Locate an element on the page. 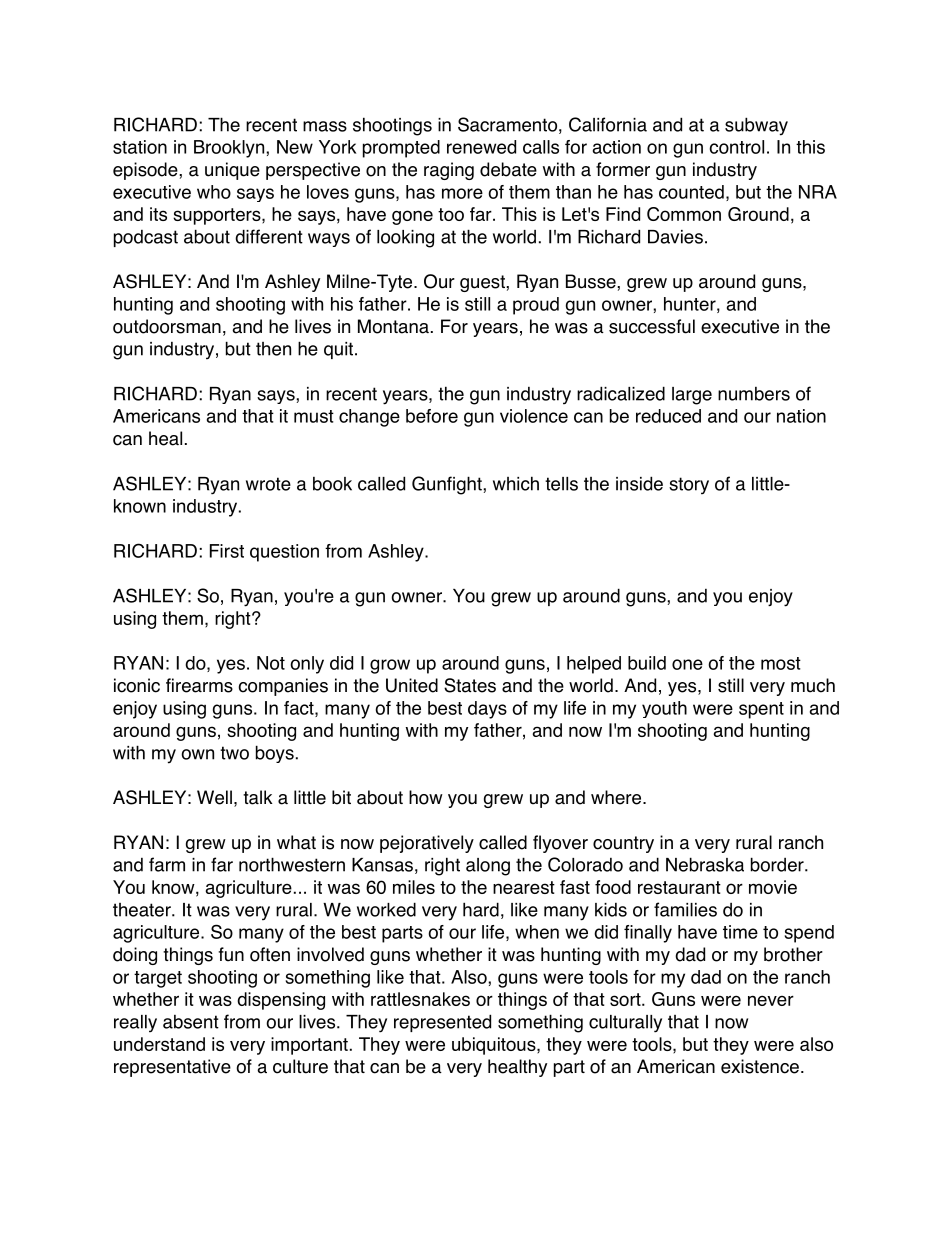  story is located at coordinates (689, 486).
